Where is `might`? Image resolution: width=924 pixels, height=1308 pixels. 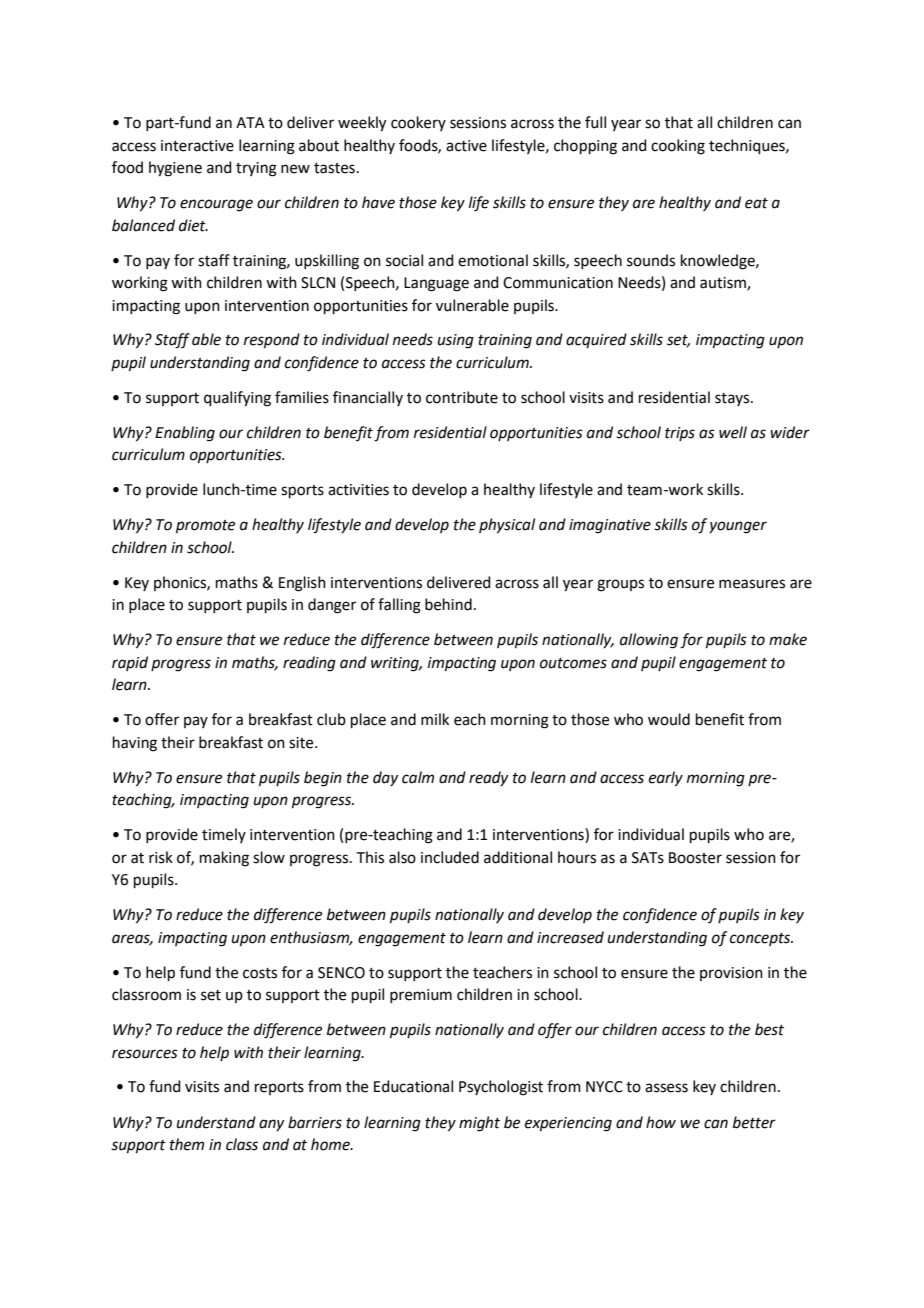
might is located at coordinates (479, 1124).
